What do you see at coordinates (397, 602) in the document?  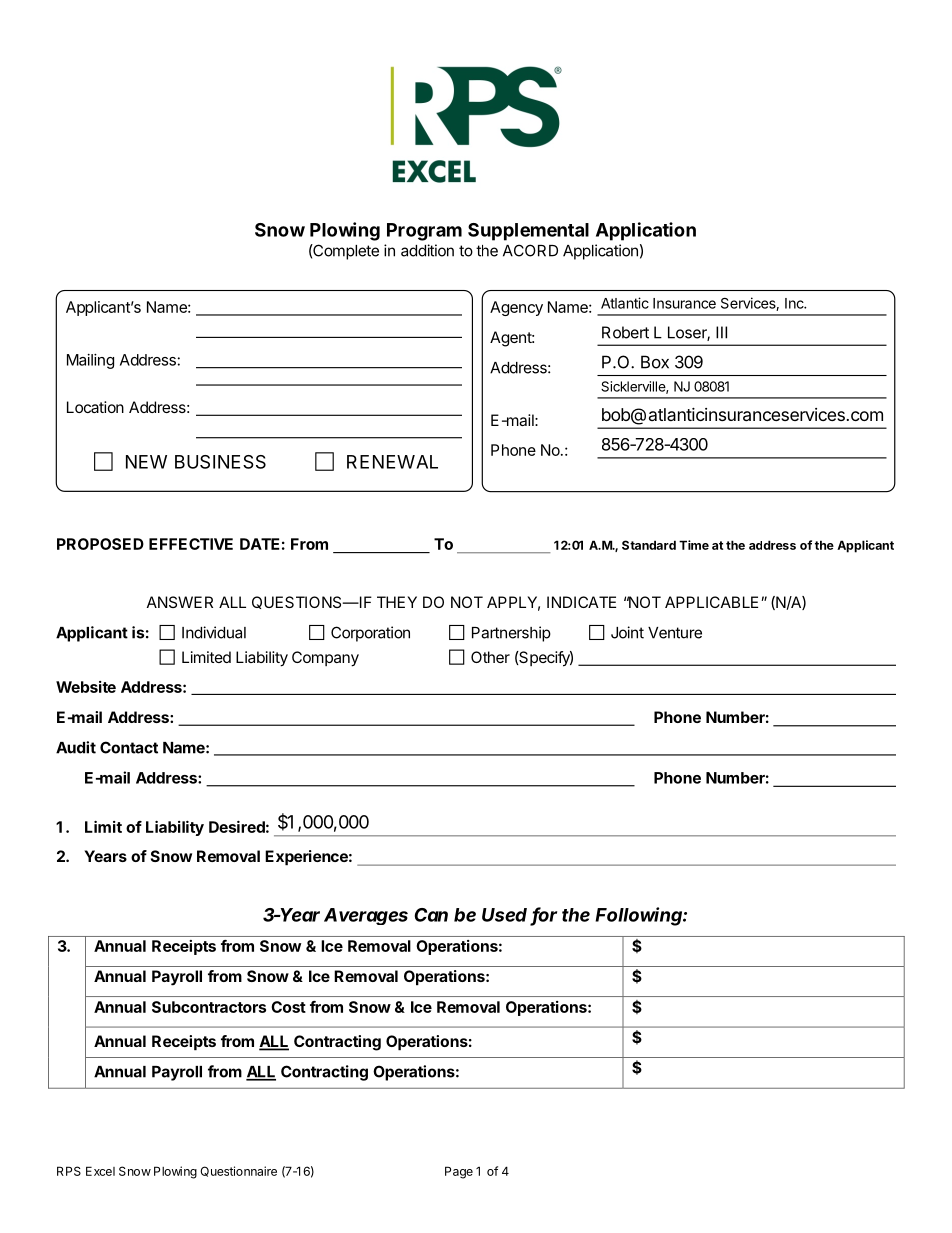 I see `THEY` at bounding box center [397, 602].
